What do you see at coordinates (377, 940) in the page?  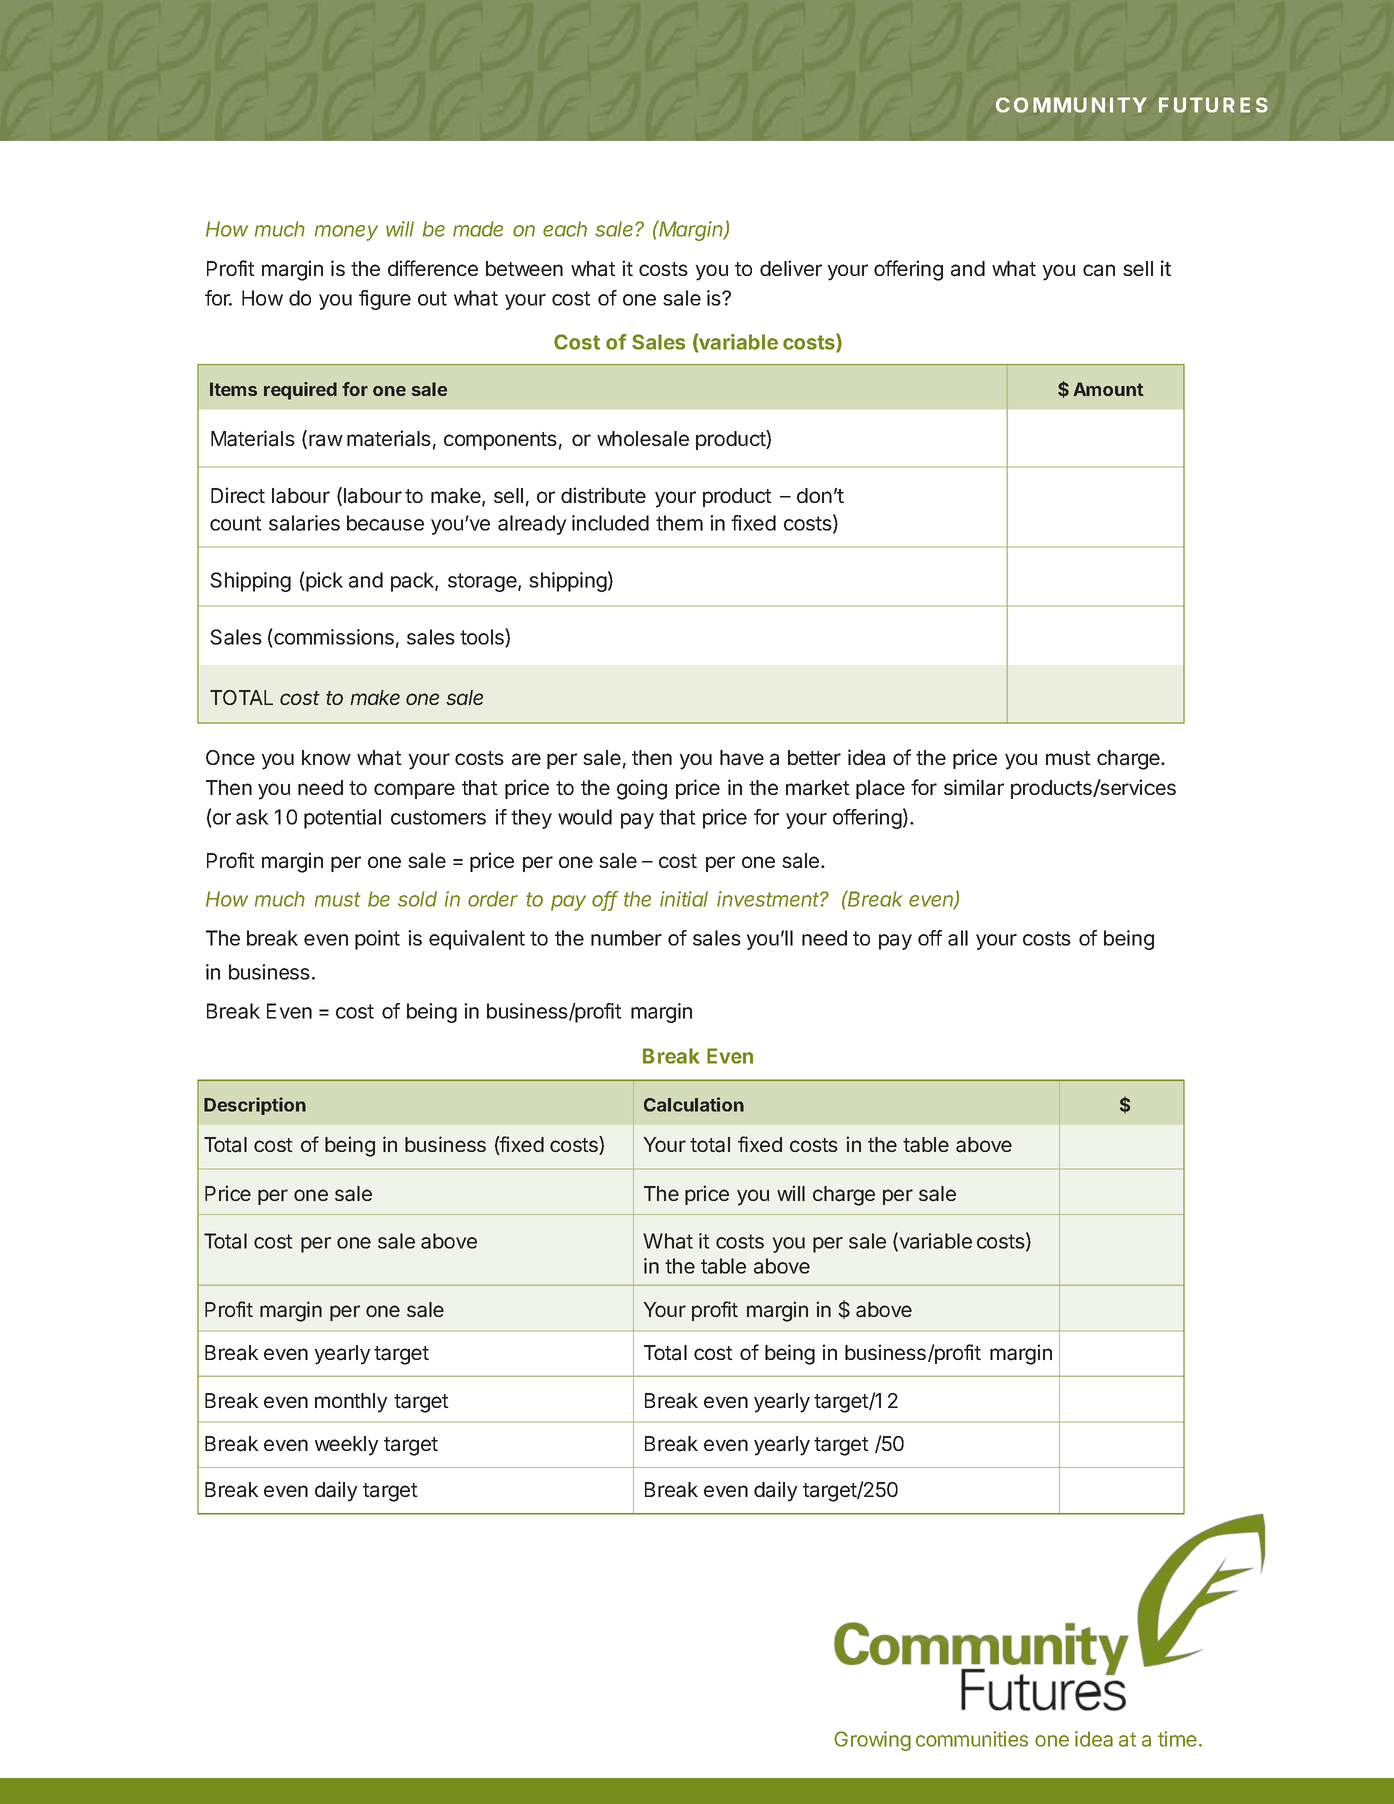 I see `point` at bounding box center [377, 940].
